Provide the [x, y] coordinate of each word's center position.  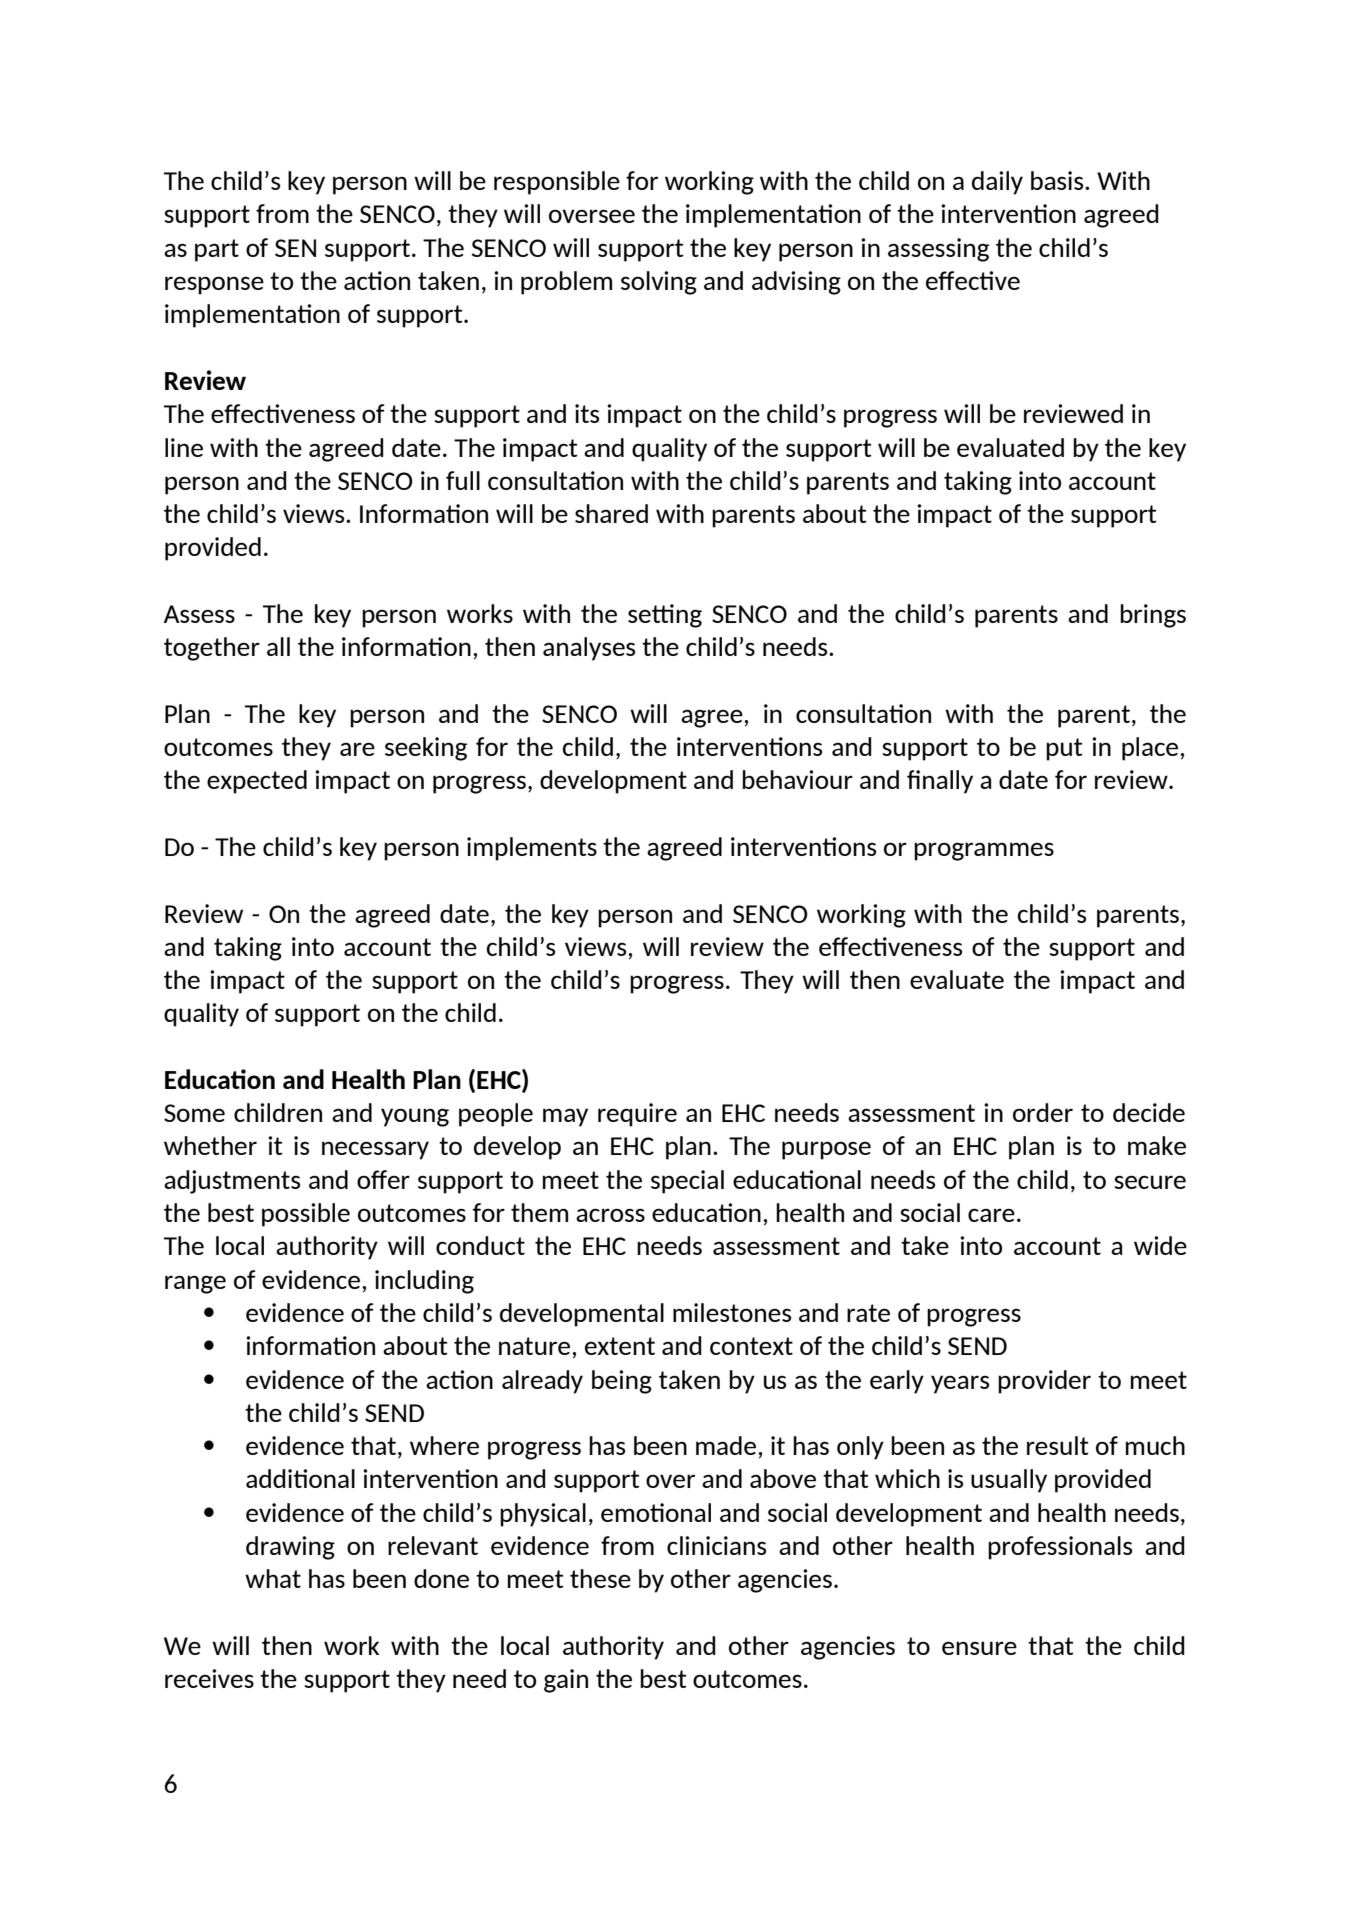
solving [659, 283]
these [600, 1578]
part [217, 250]
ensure [979, 1648]
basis [1058, 180]
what [273, 1578]
